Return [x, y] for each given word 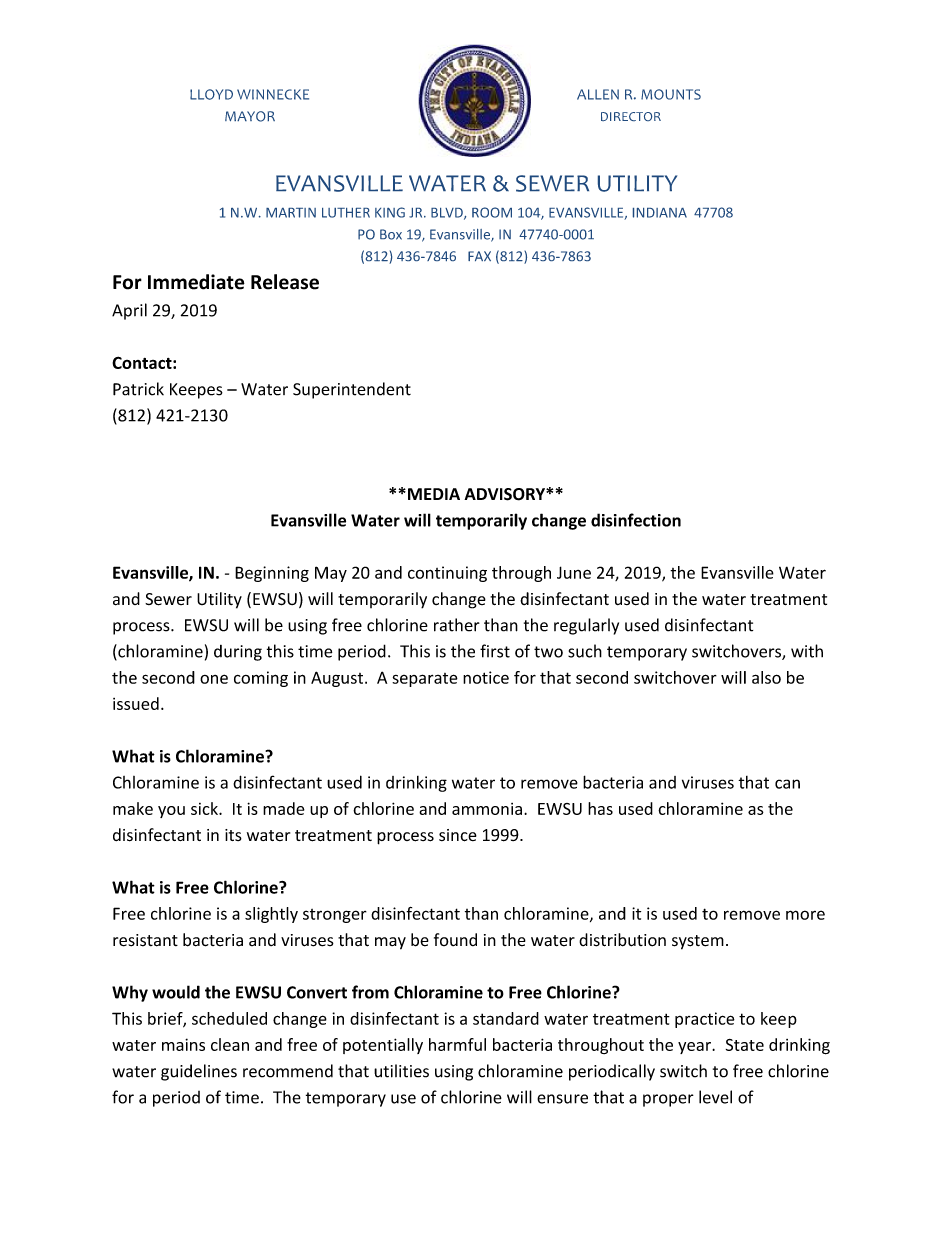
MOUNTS [671, 94]
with [807, 651]
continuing [447, 574]
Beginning [272, 574]
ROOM [492, 212]
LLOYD [211, 94]
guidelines [199, 1072]
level [715, 1097]
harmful [457, 1044]
